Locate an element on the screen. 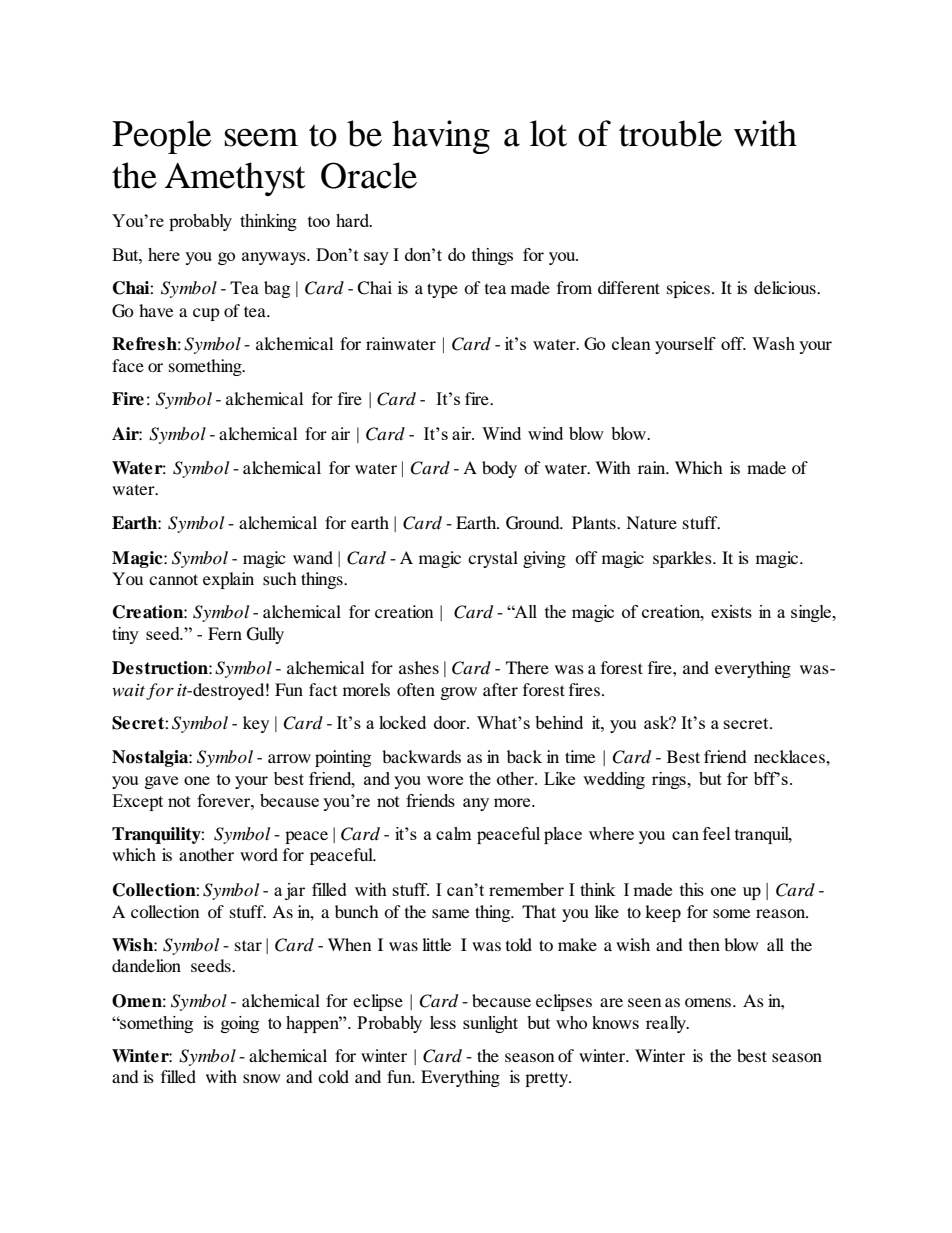  having is located at coordinates (441, 137).
